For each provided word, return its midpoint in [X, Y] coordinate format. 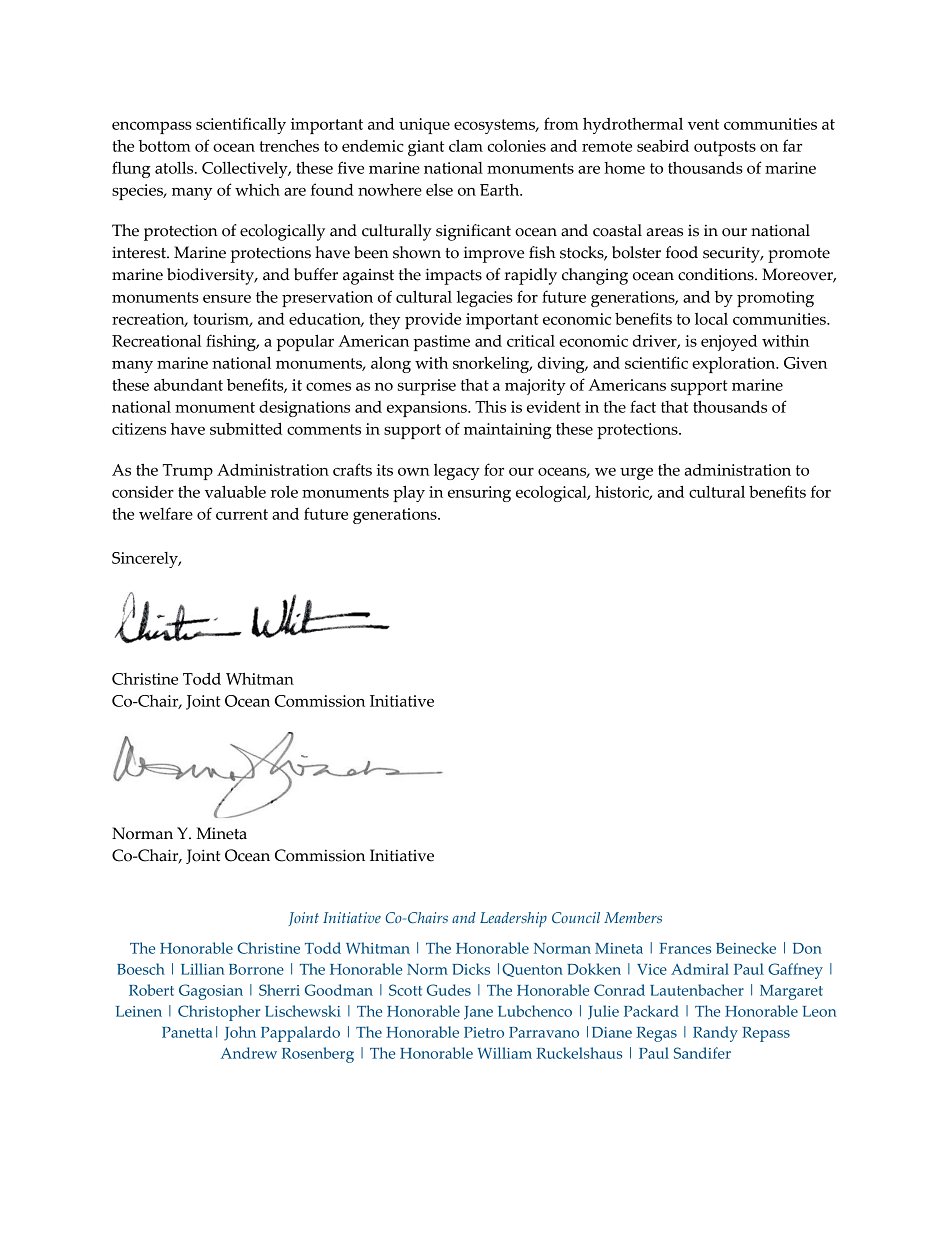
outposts [725, 148]
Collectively [246, 169]
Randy [715, 1034]
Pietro [484, 1032]
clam [466, 145]
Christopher [219, 1013]
